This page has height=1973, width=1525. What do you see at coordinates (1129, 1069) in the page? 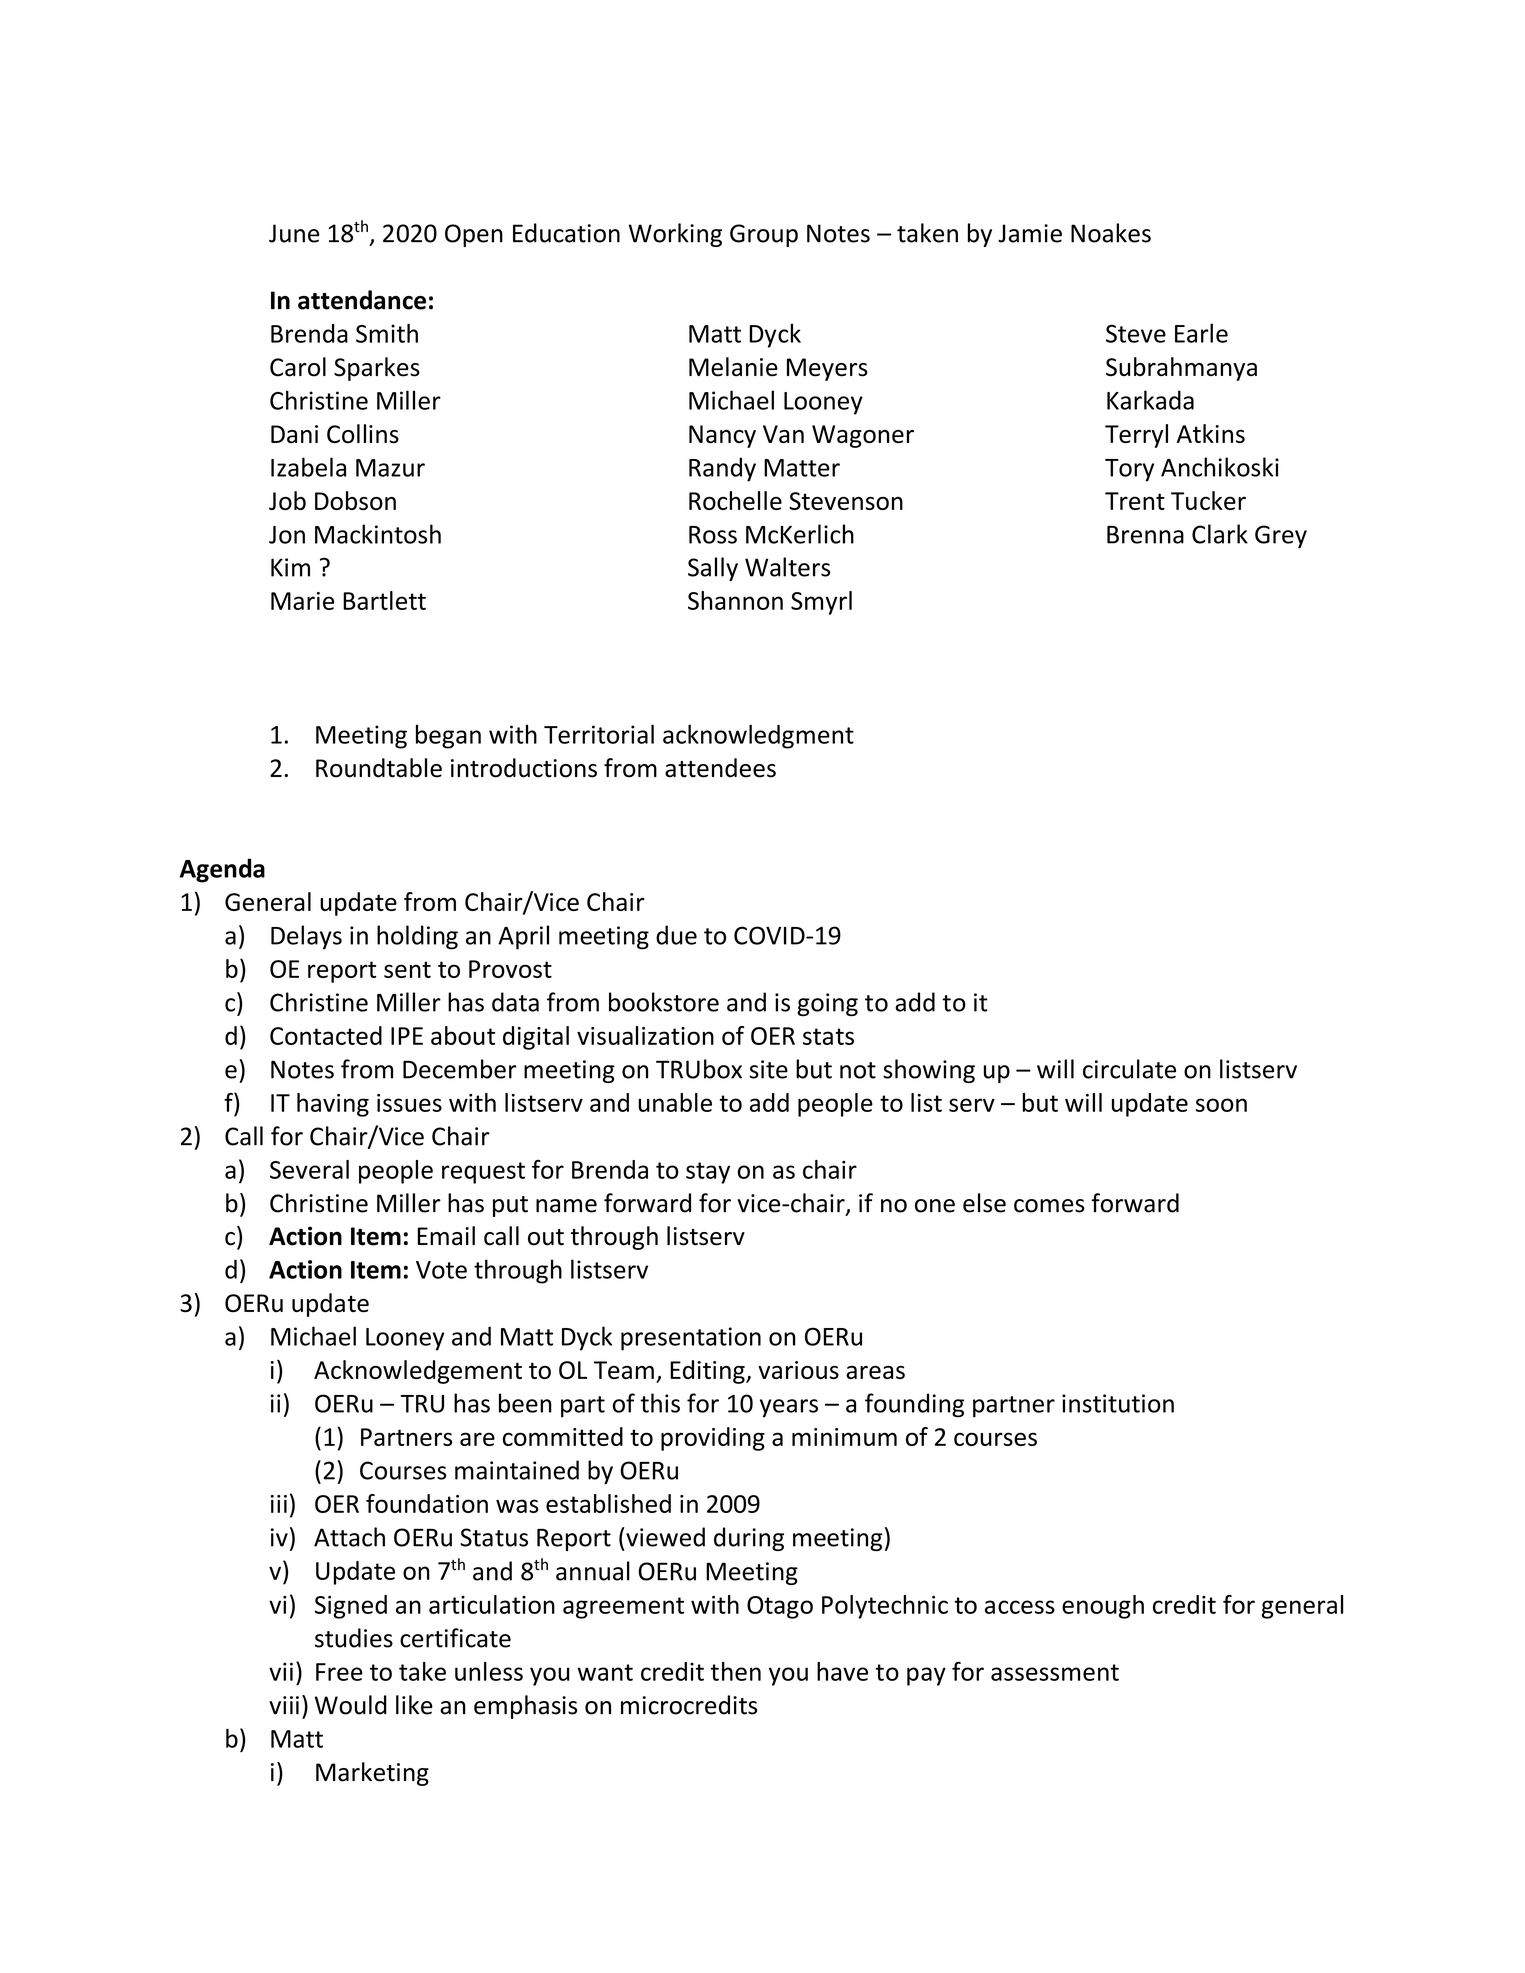
I see `circulate` at bounding box center [1129, 1069].
